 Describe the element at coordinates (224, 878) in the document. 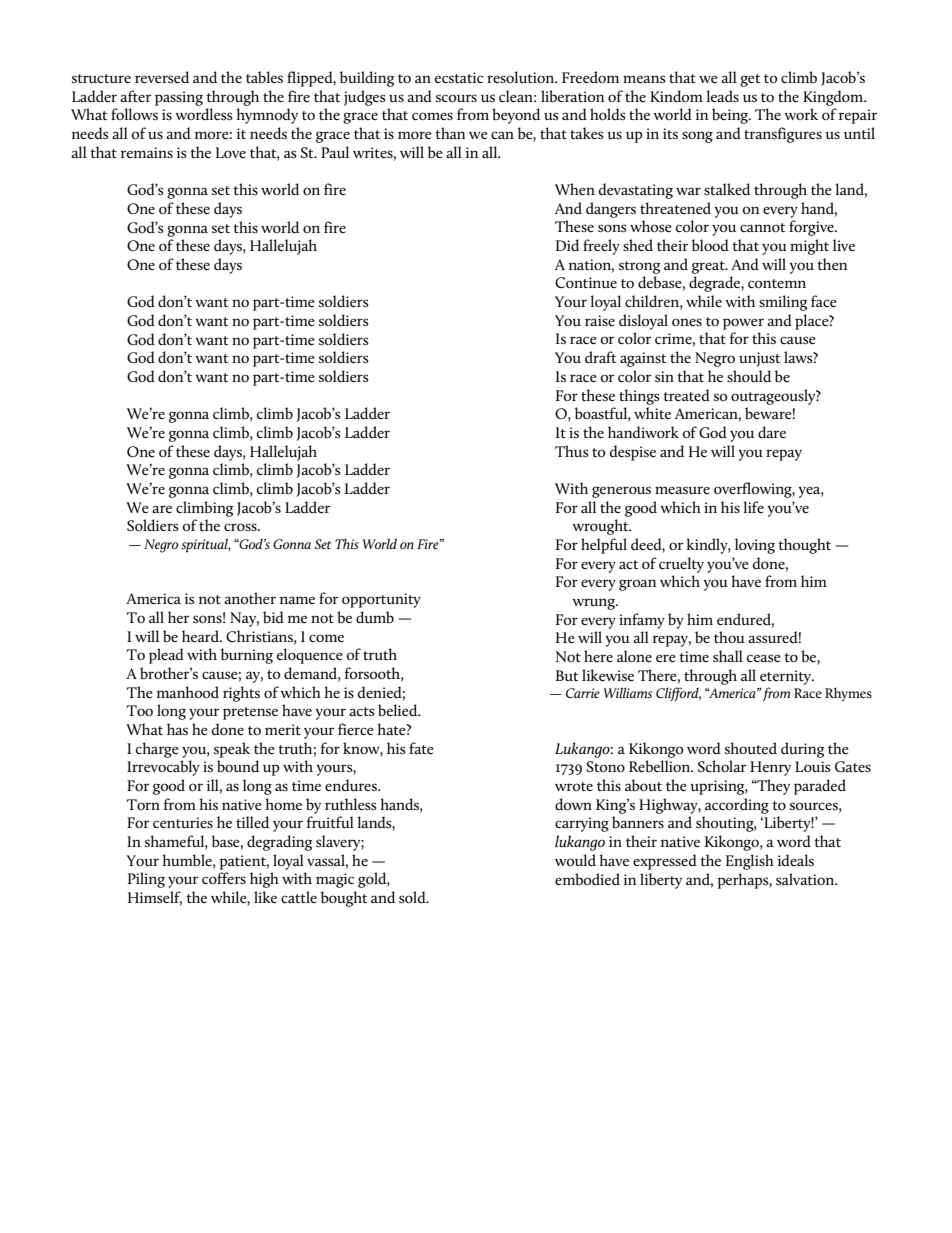

I see `coffers` at that location.
